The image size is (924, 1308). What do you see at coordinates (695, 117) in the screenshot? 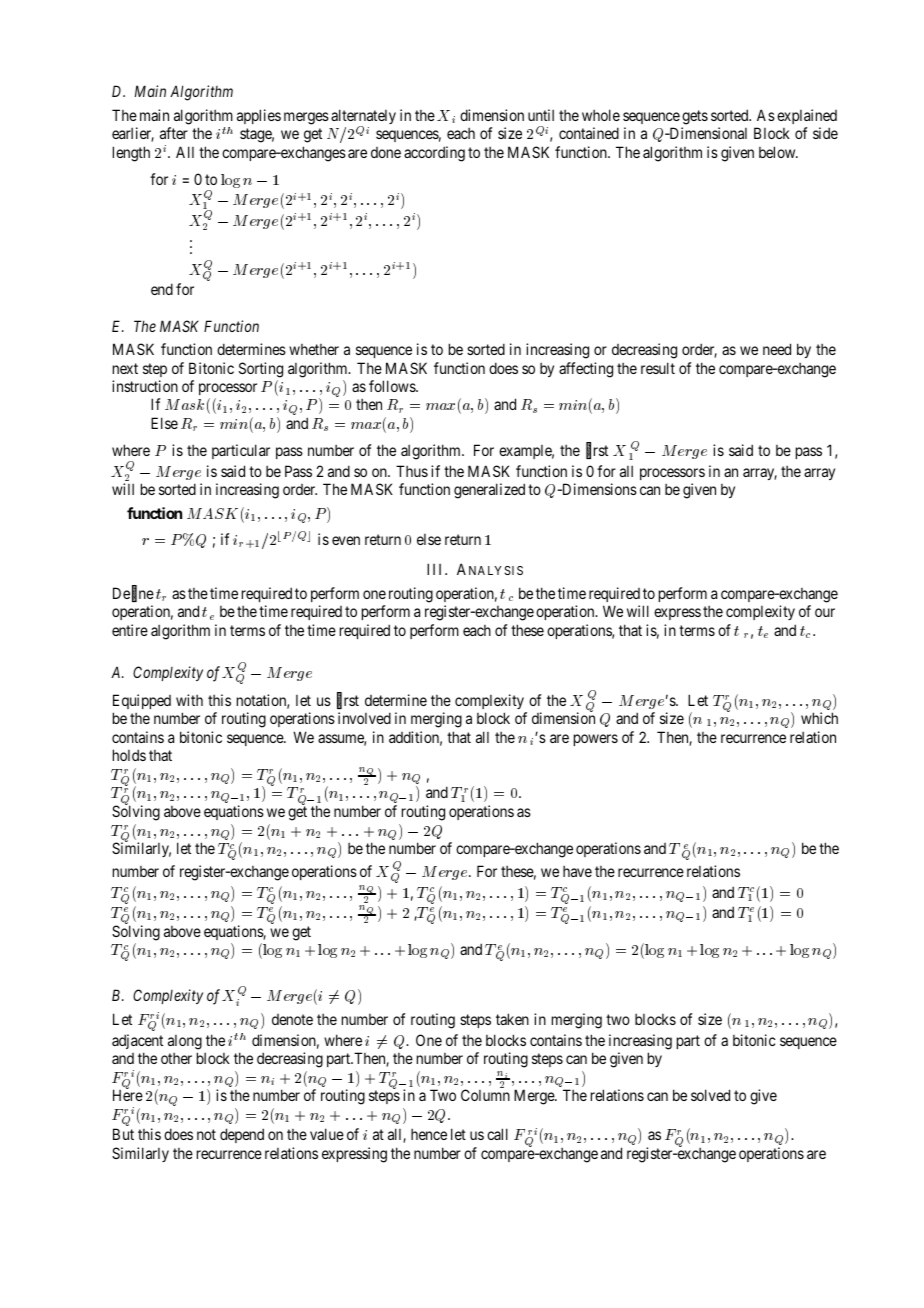
I see `gets` at bounding box center [695, 117].
